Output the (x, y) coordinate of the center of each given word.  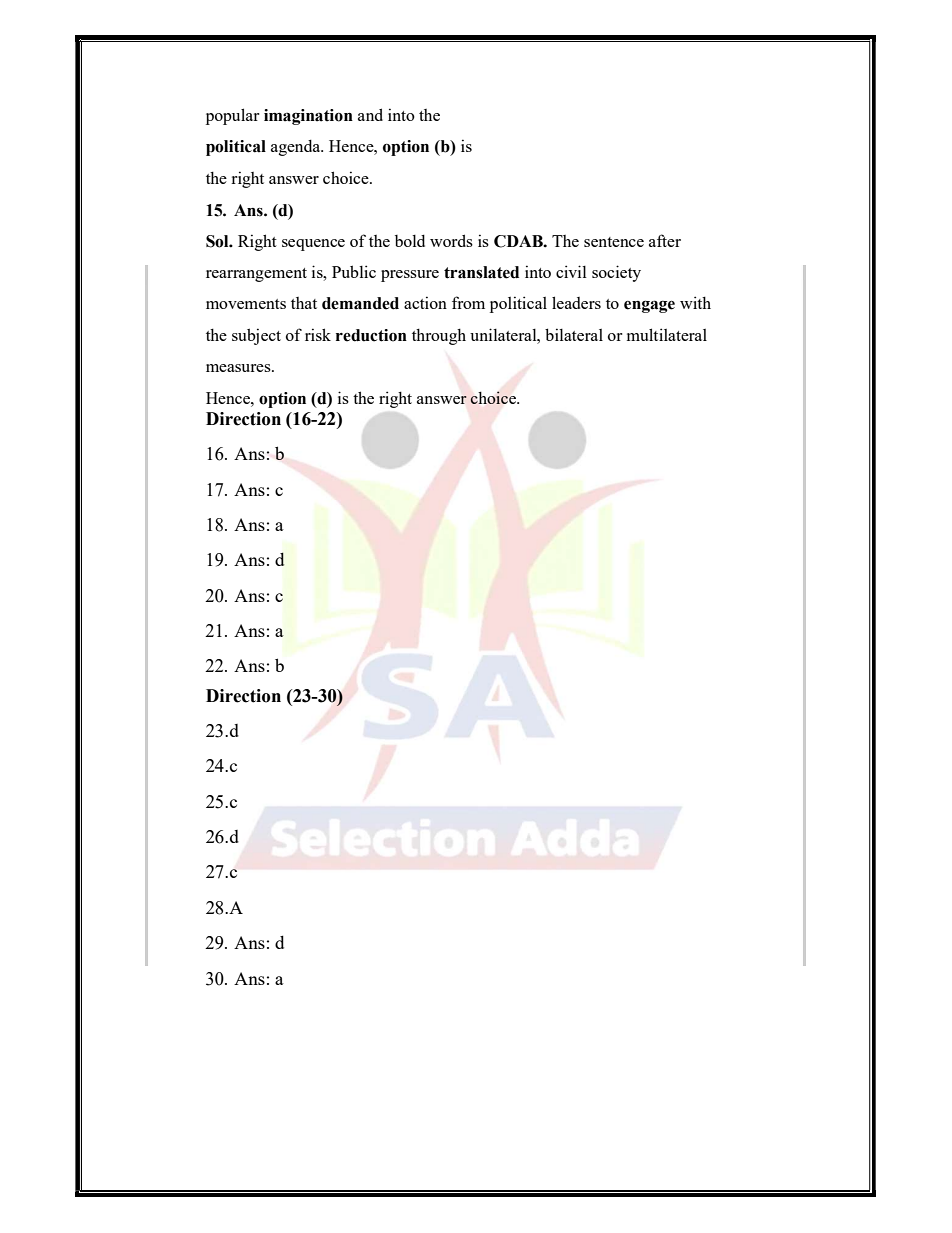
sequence (313, 245)
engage (649, 306)
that (304, 303)
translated (481, 272)
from (468, 302)
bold (410, 241)
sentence (614, 242)
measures (239, 368)
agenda (297, 148)
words (451, 240)
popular (232, 116)
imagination (308, 117)
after (665, 240)
